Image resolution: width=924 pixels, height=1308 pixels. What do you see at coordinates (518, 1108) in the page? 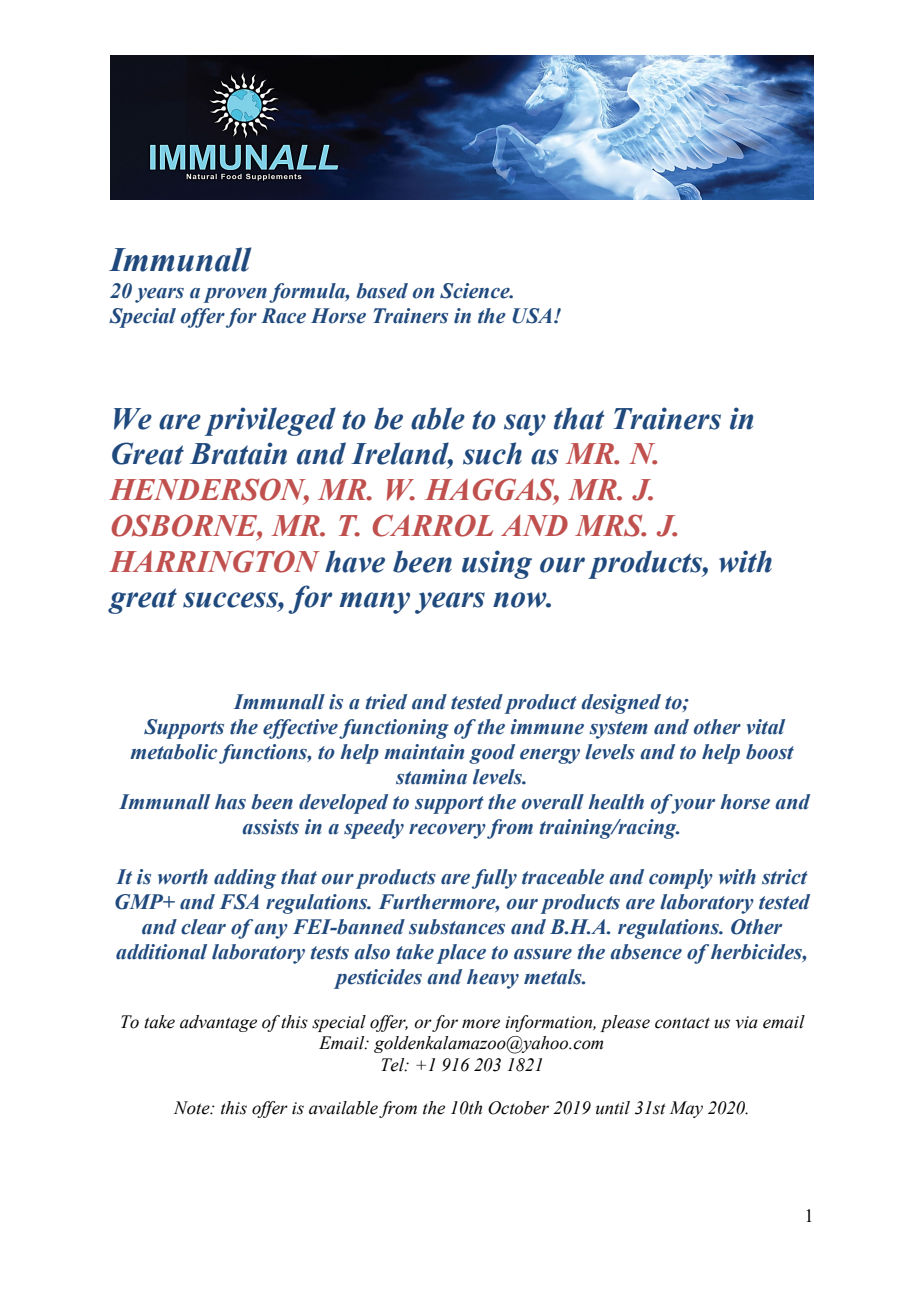
I see `October` at bounding box center [518, 1108].
